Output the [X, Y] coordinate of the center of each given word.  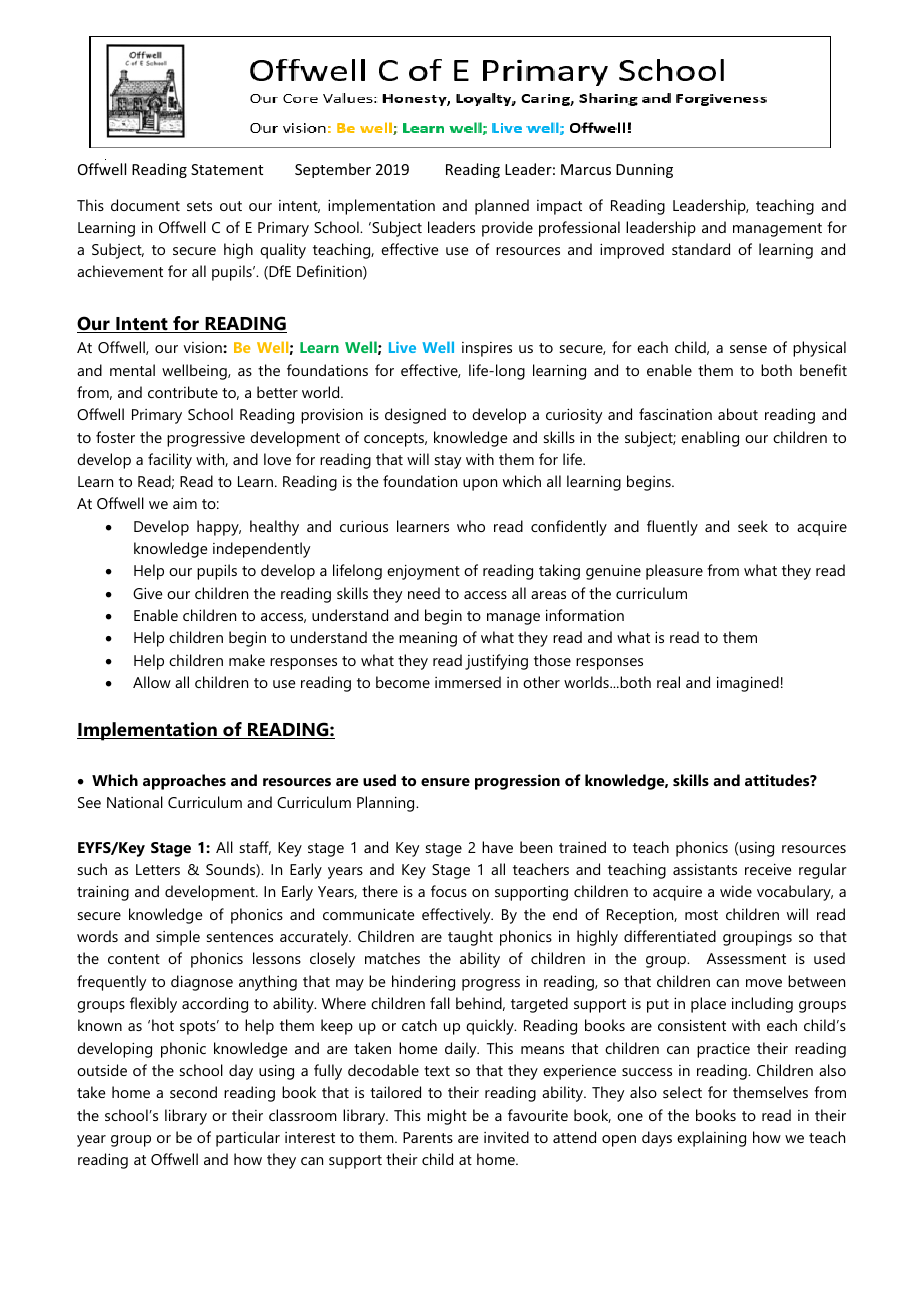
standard [701, 249]
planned [502, 207]
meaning [428, 639]
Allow [152, 682]
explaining [711, 1139]
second [193, 1092]
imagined [748, 684]
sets [199, 206]
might [447, 1117]
